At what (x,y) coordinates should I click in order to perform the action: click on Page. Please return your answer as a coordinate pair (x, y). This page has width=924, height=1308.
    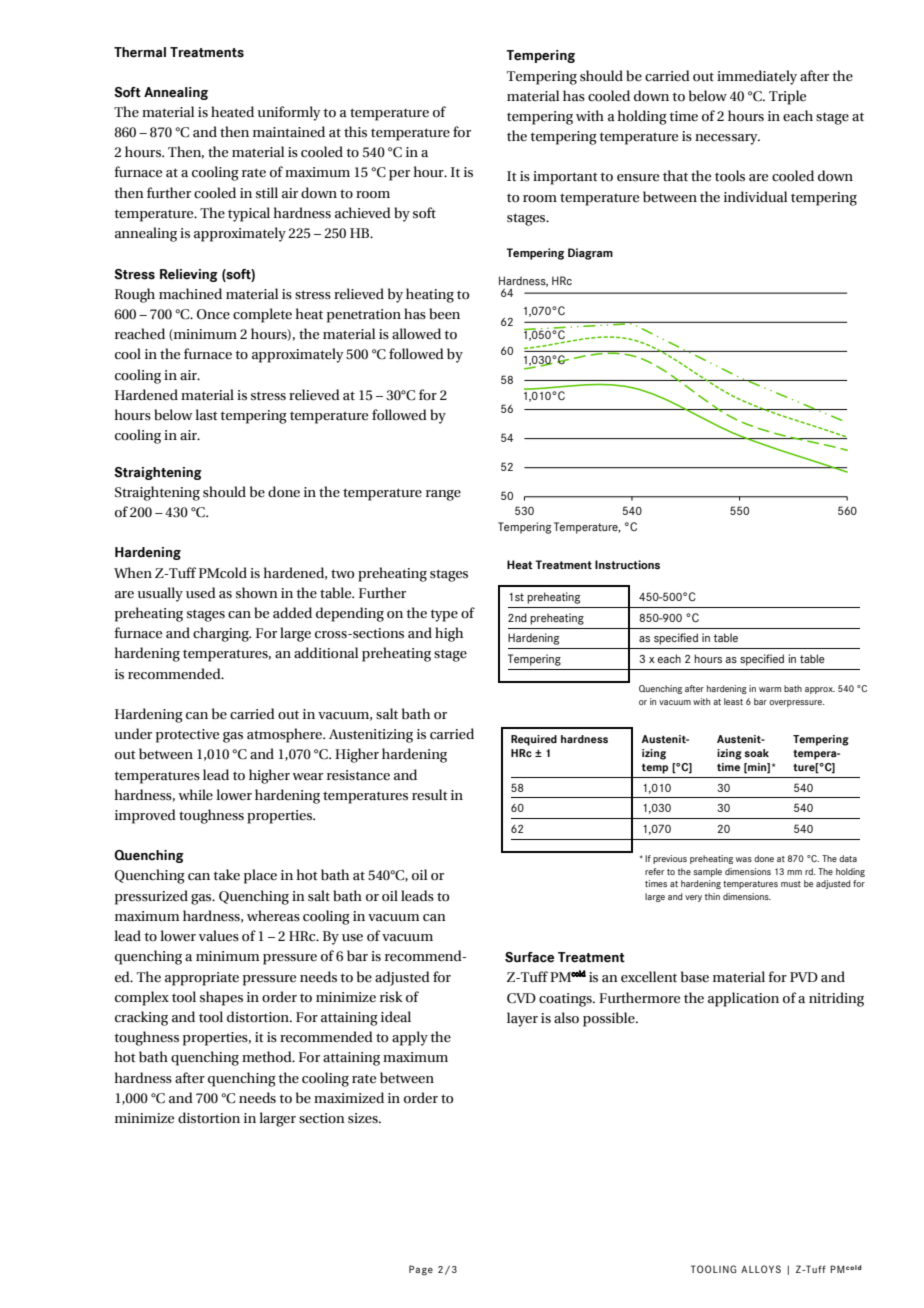
    Looking at the image, I should click on (421, 1270).
